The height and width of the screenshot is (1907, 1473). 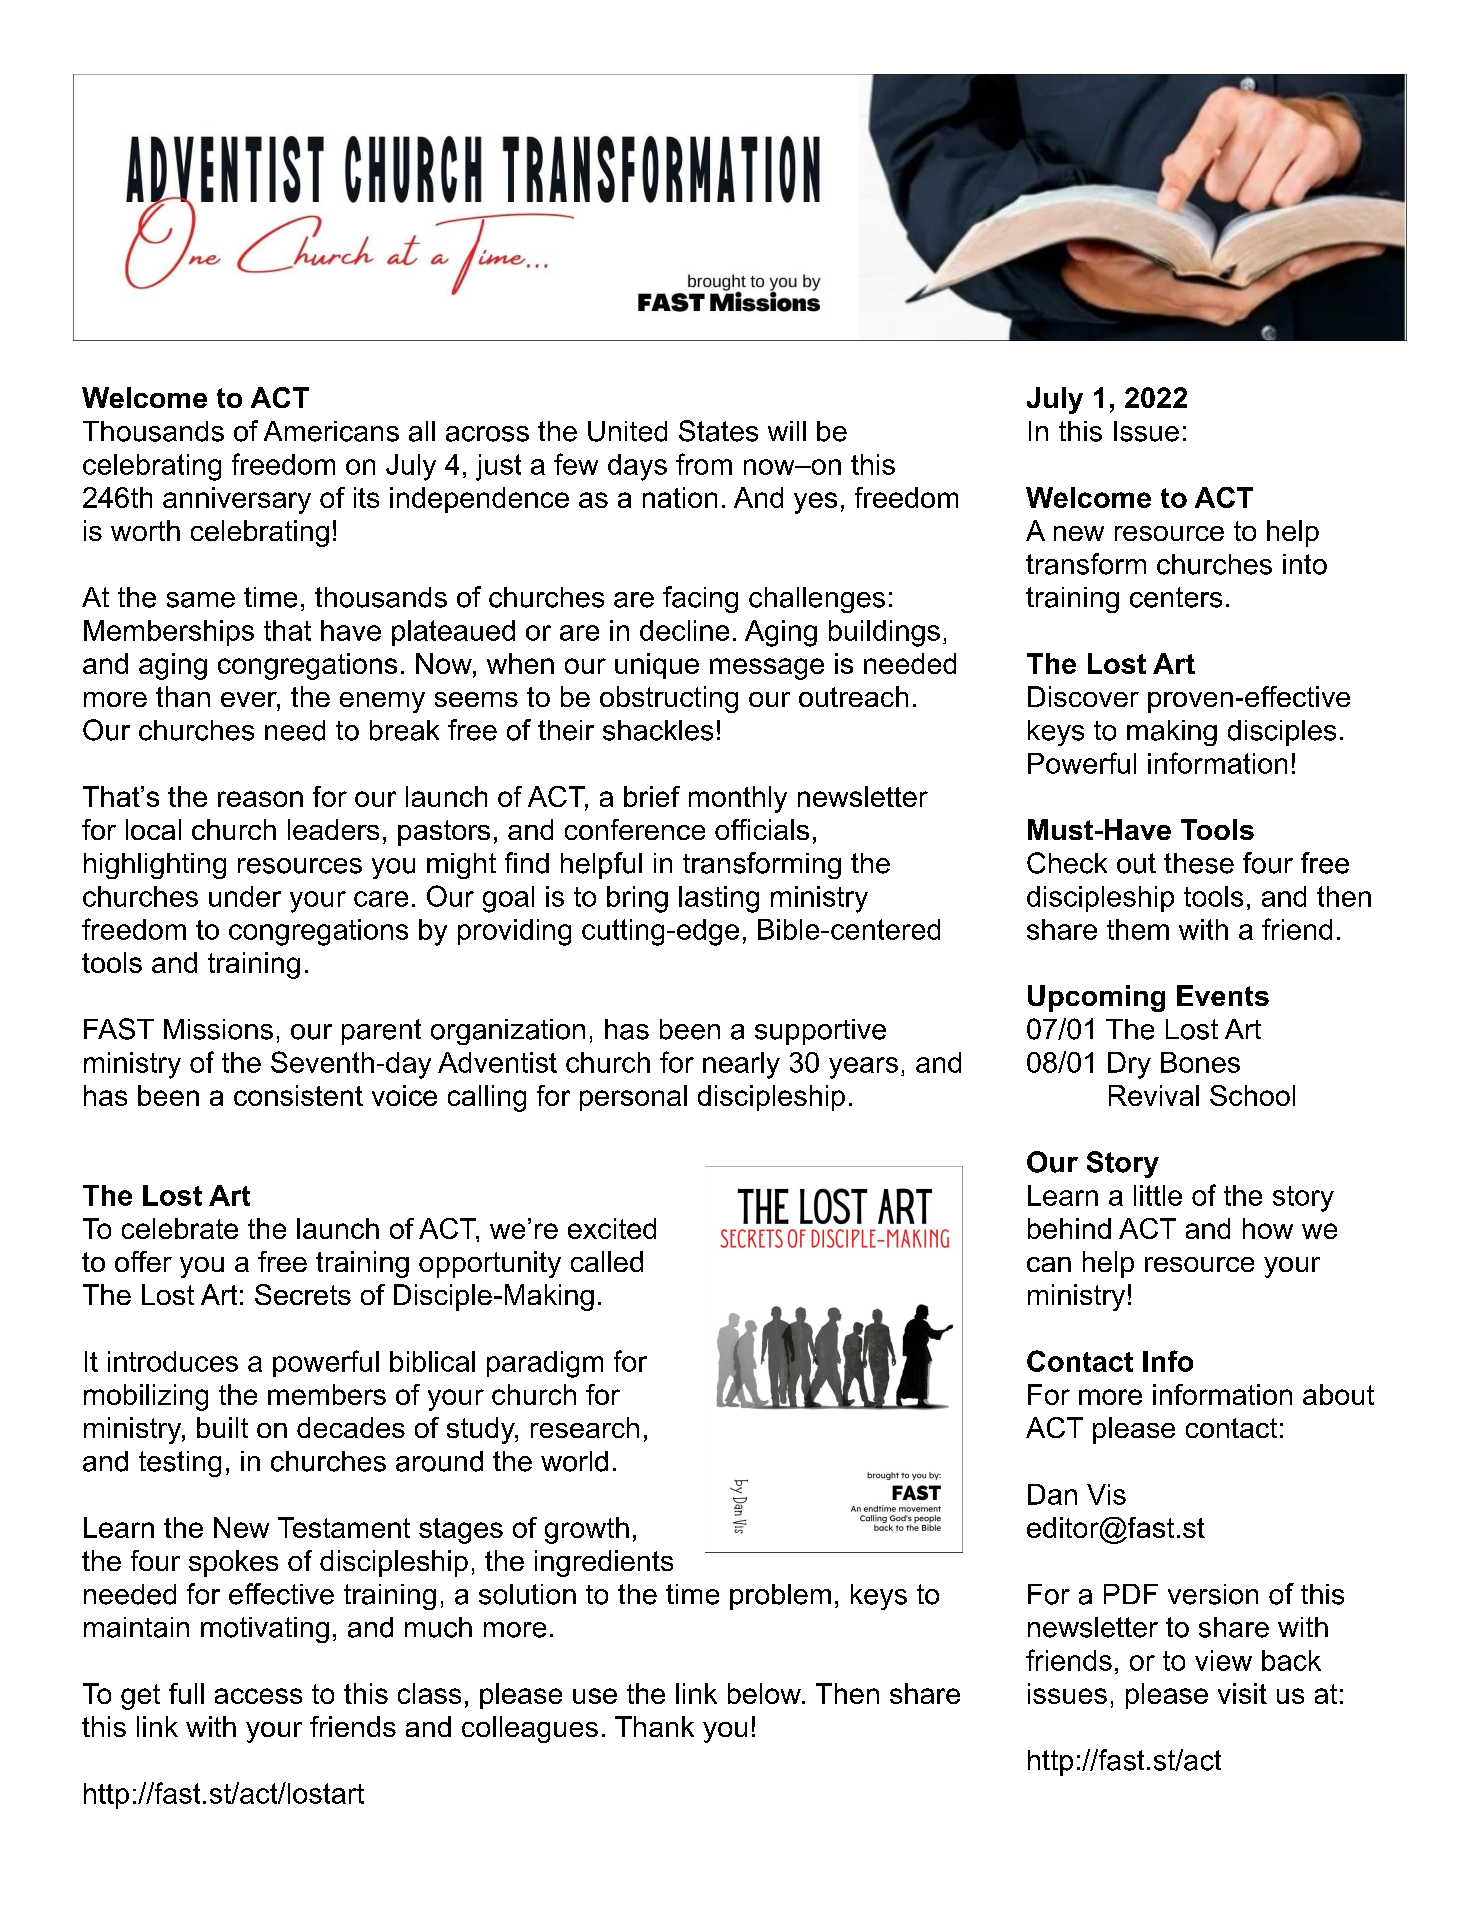 I want to click on monthly, so click(x=738, y=799).
